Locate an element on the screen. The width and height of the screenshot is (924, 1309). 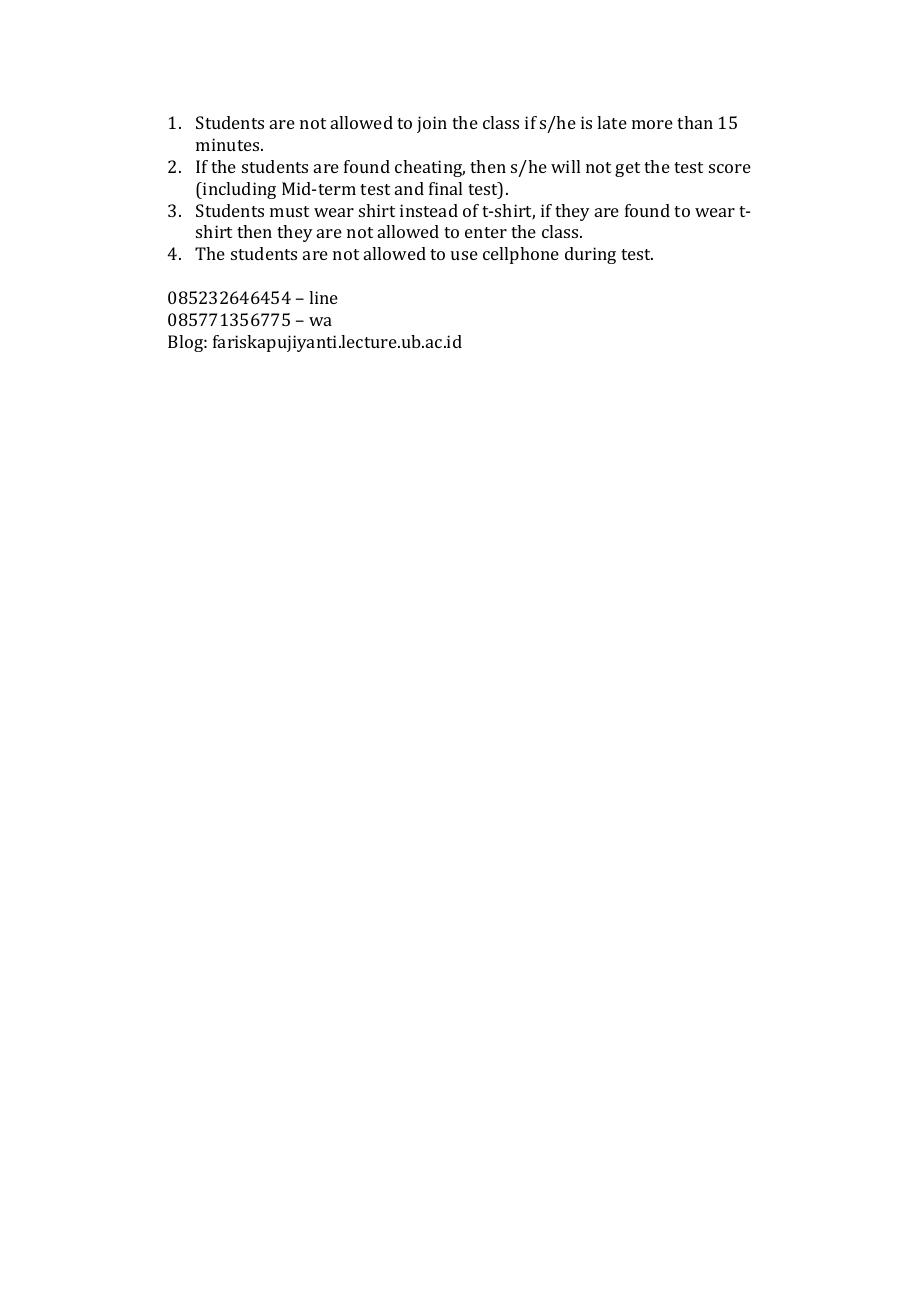
cellphone is located at coordinates (521, 255).
